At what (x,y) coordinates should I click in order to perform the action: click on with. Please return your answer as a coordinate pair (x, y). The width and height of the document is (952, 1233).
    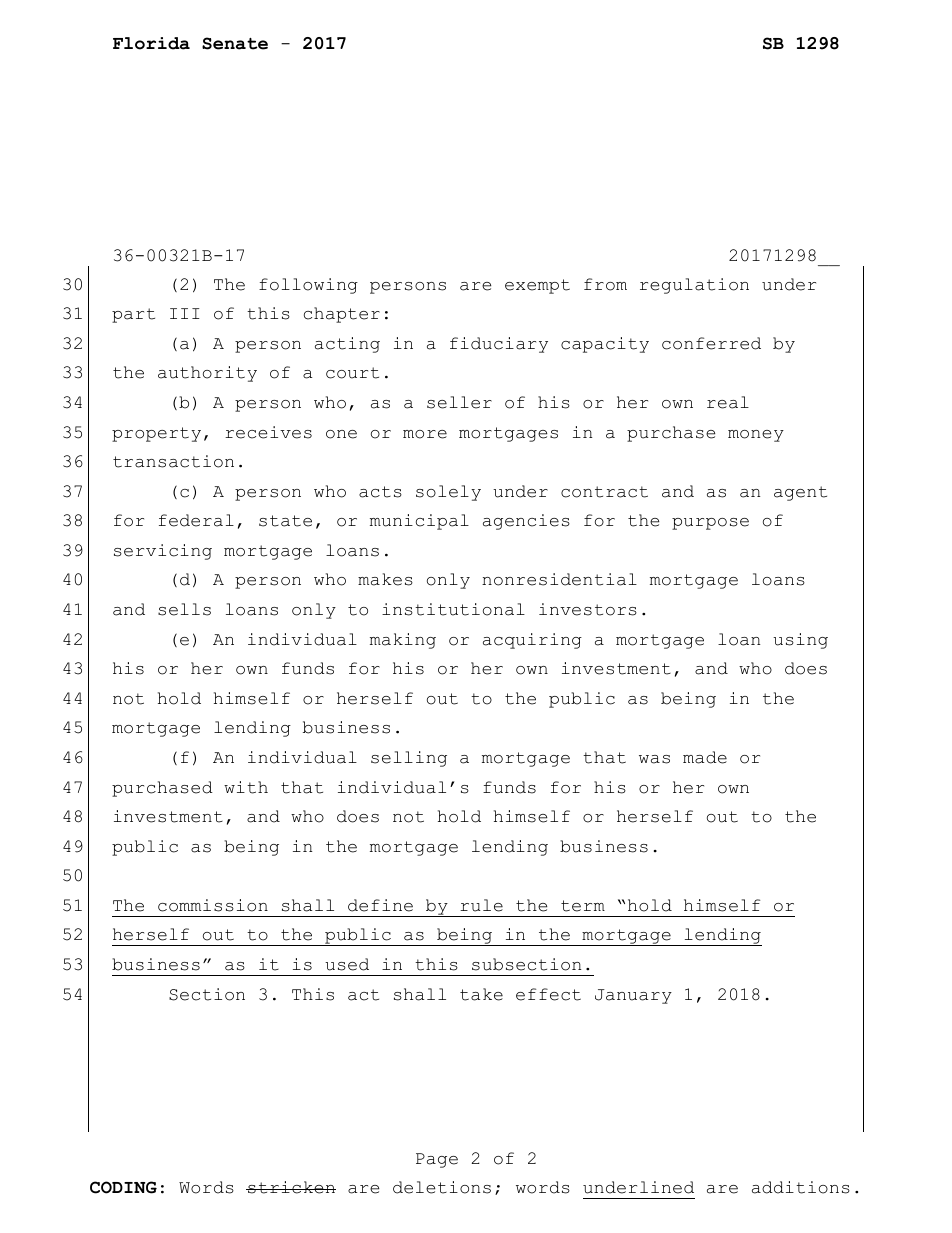
    Looking at the image, I should click on (246, 787).
